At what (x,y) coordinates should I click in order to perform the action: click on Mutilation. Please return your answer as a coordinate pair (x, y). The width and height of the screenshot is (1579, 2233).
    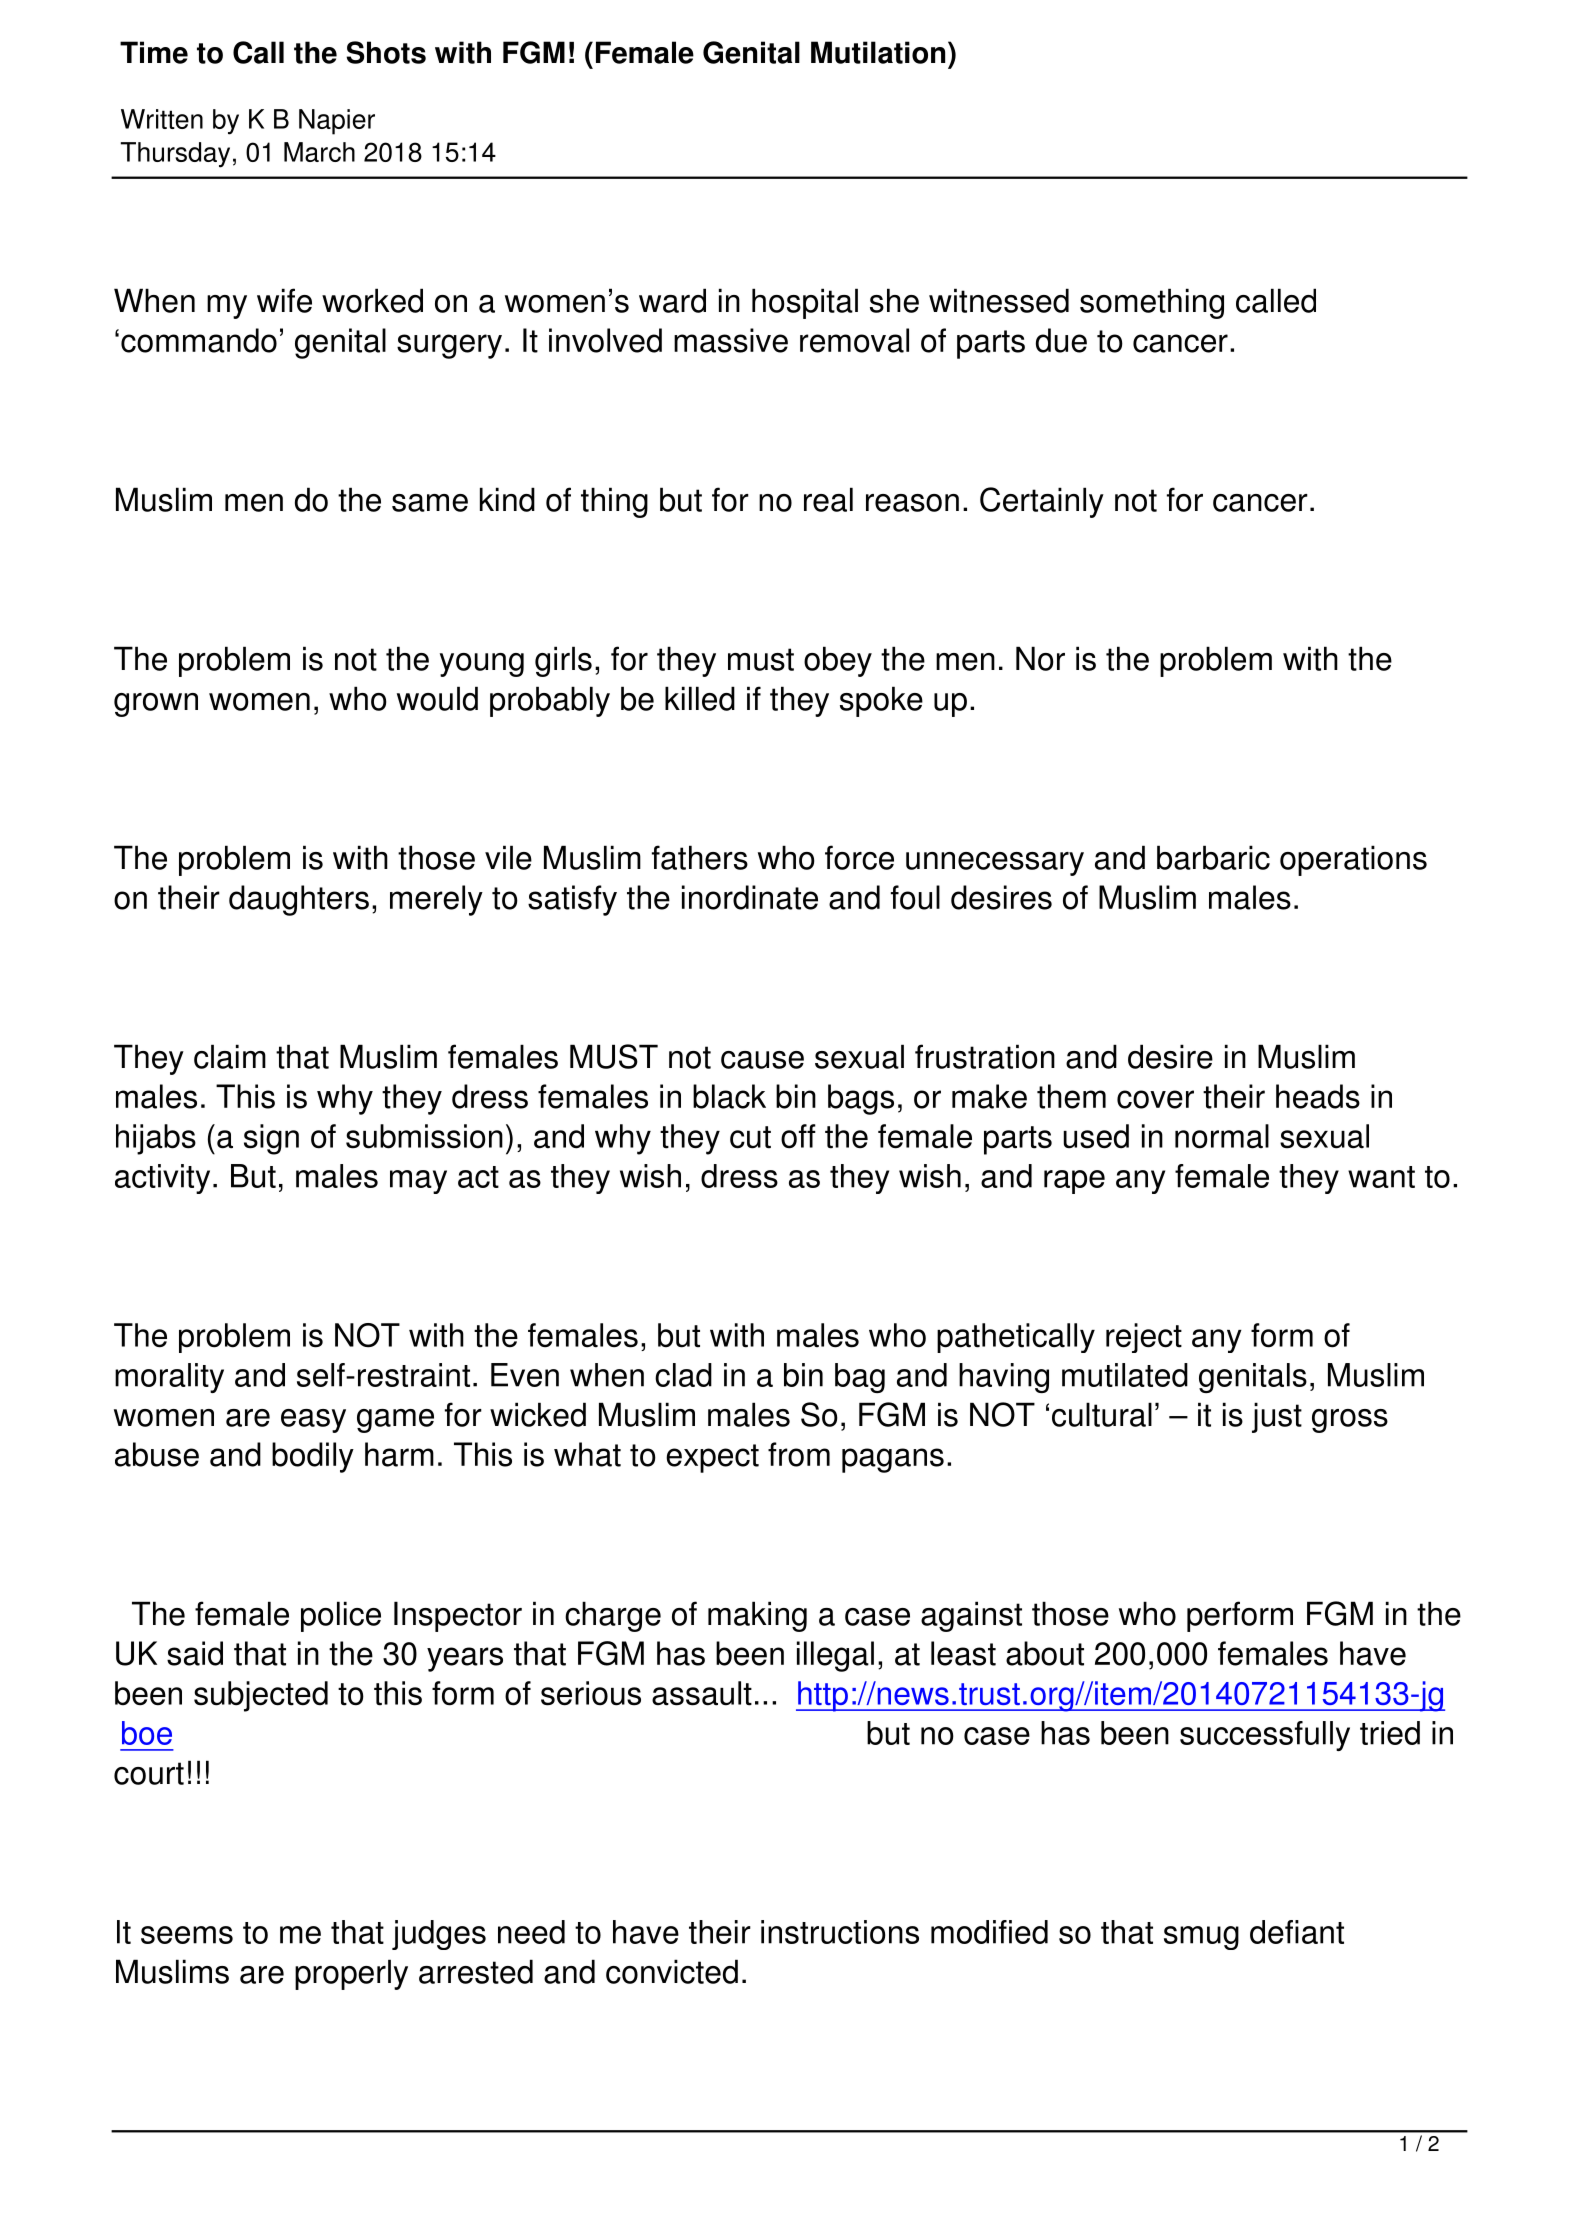
    Looking at the image, I should click on (878, 52).
